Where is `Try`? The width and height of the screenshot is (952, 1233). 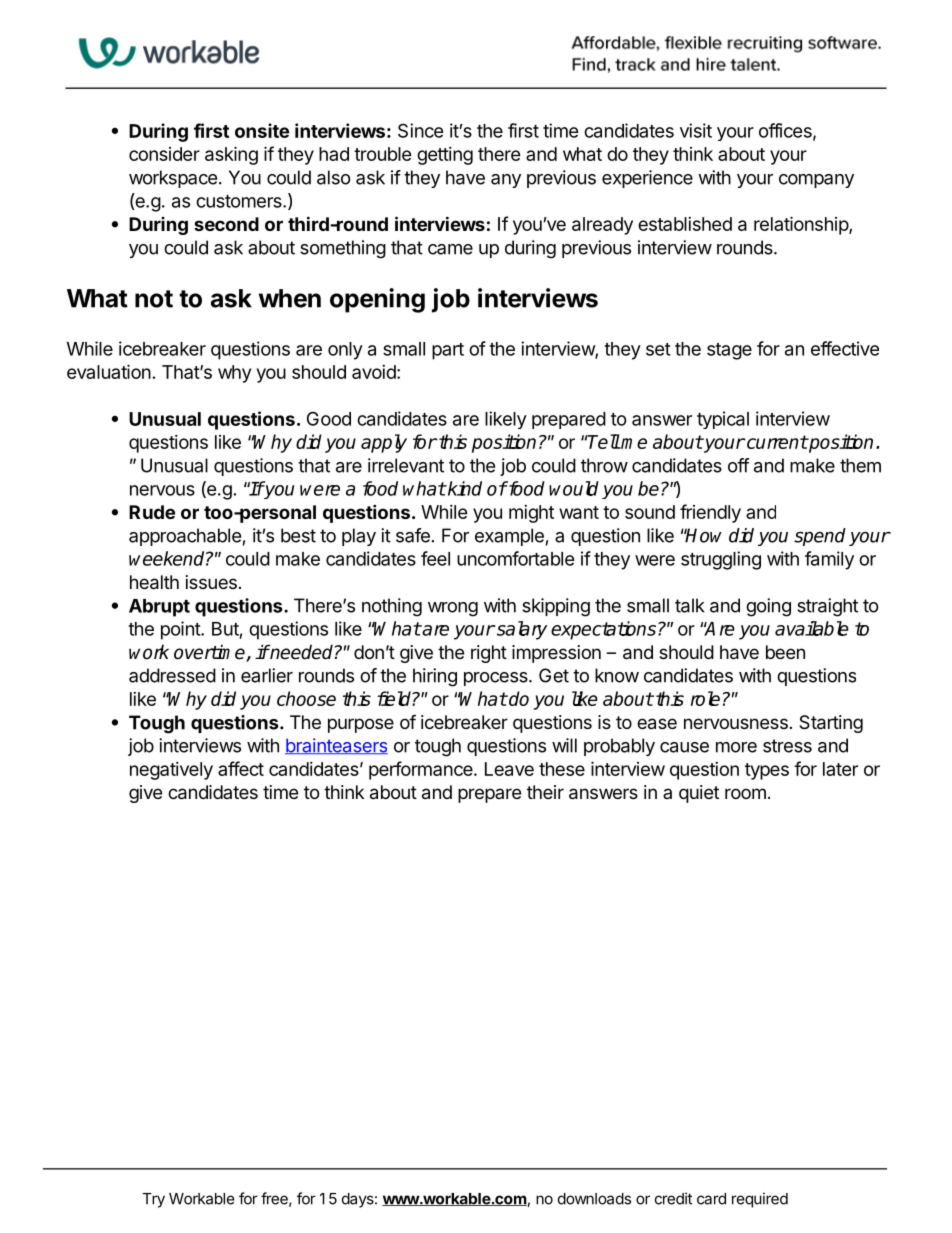 Try is located at coordinates (153, 1200).
